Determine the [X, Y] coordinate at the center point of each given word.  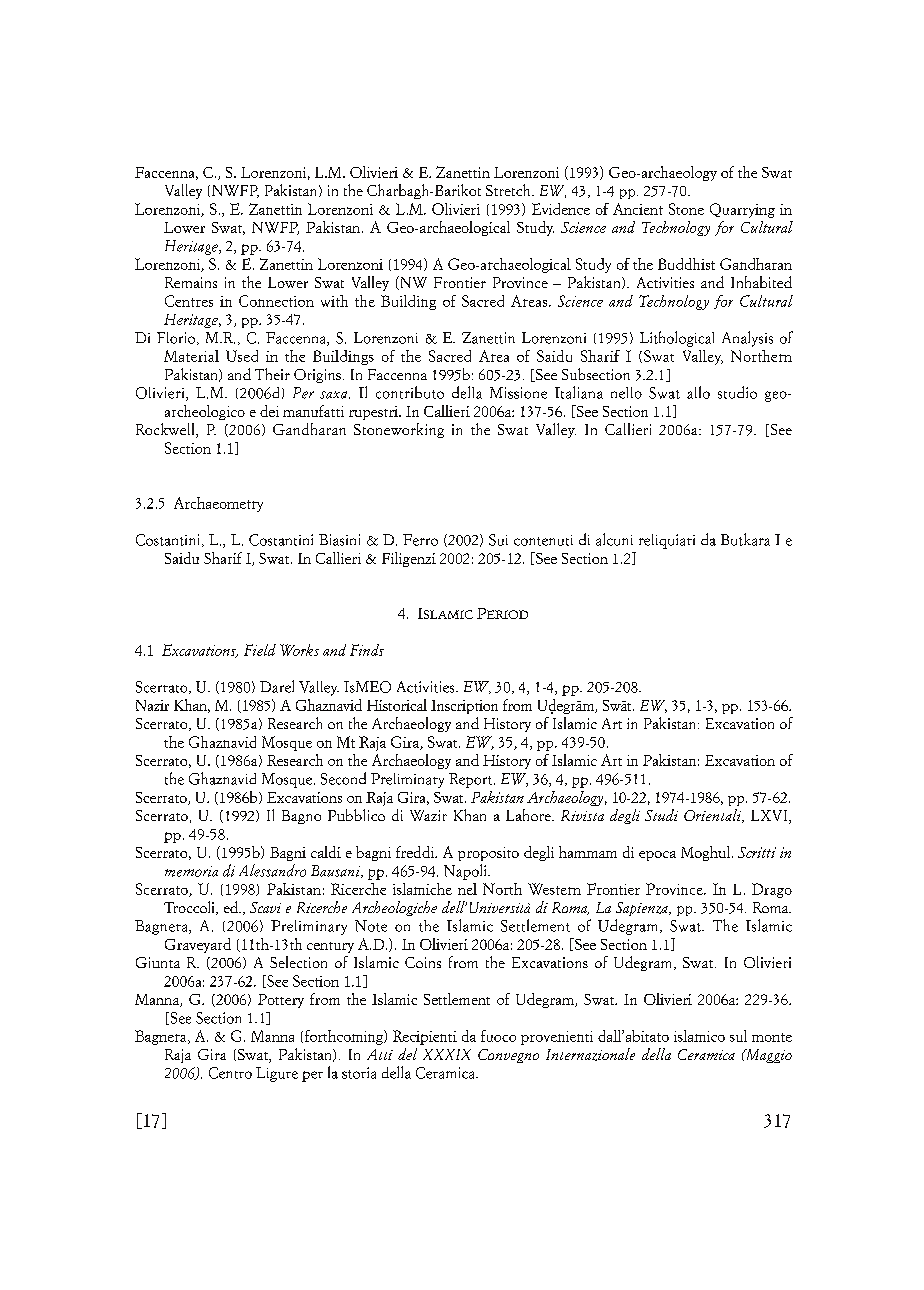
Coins [423, 962]
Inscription [464, 707]
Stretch [509, 190]
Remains [191, 282]
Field [260, 650]
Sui [498, 540]
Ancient [638, 209]
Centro [230, 1073]
